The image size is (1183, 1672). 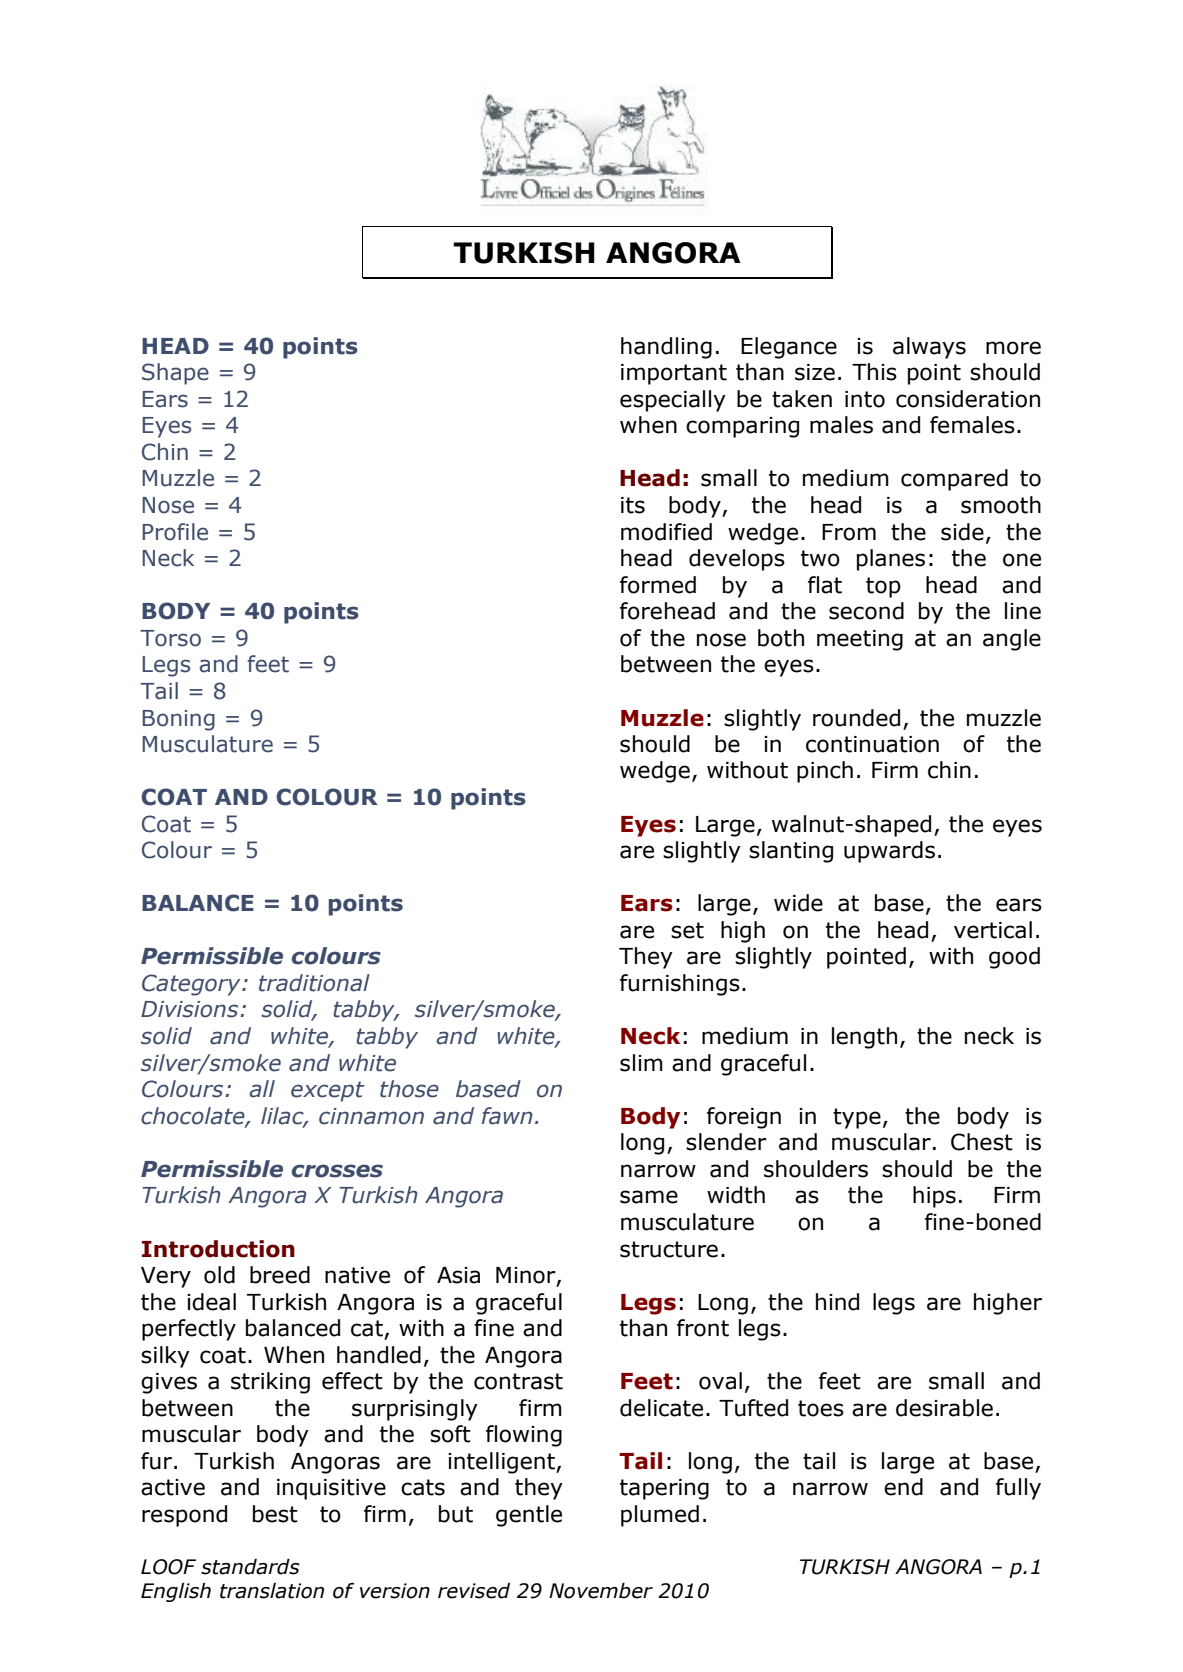 What do you see at coordinates (1018, 1489) in the page?
I see `fully` at bounding box center [1018, 1489].
